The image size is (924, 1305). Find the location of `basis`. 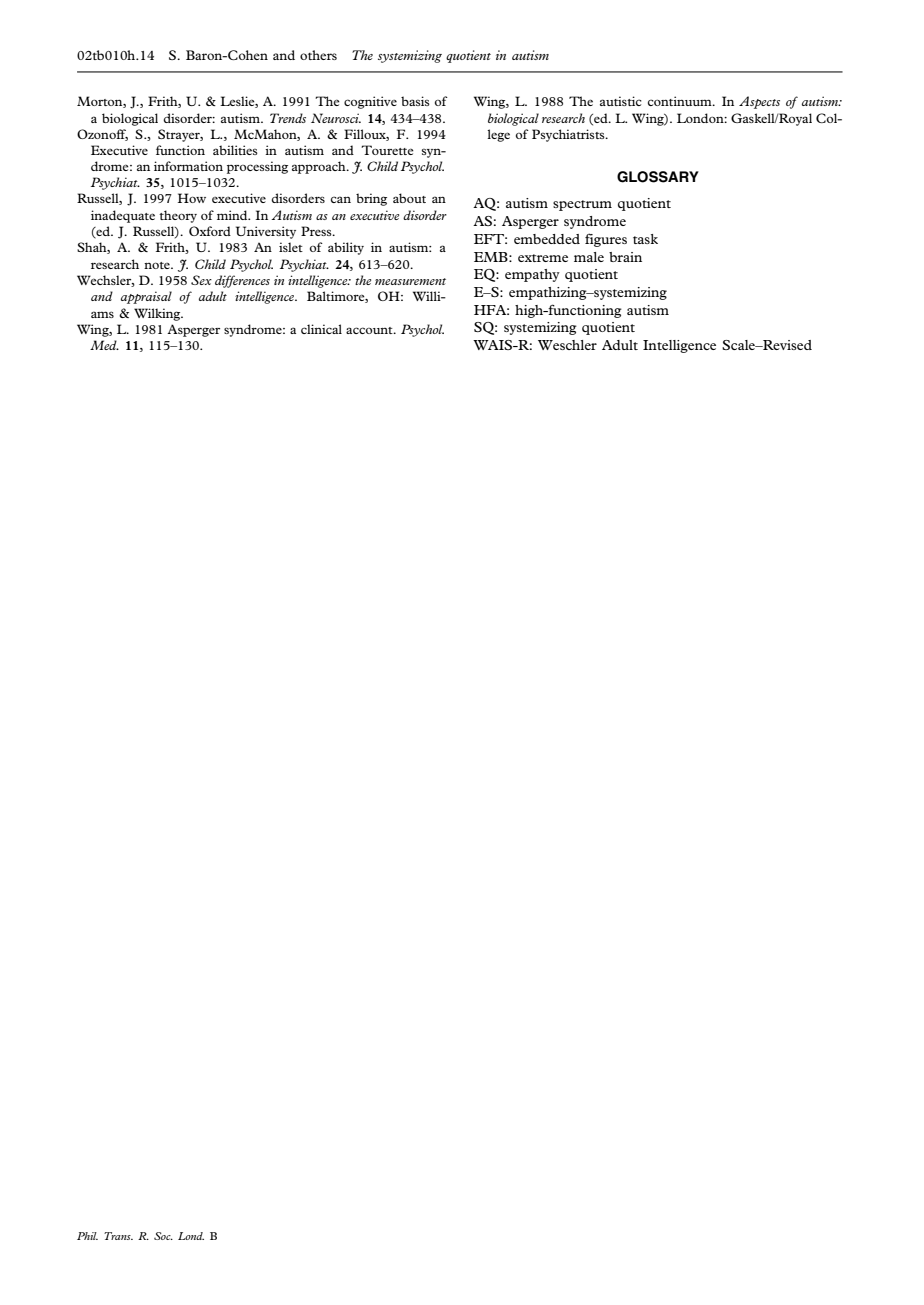

basis is located at coordinates (415, 101).
